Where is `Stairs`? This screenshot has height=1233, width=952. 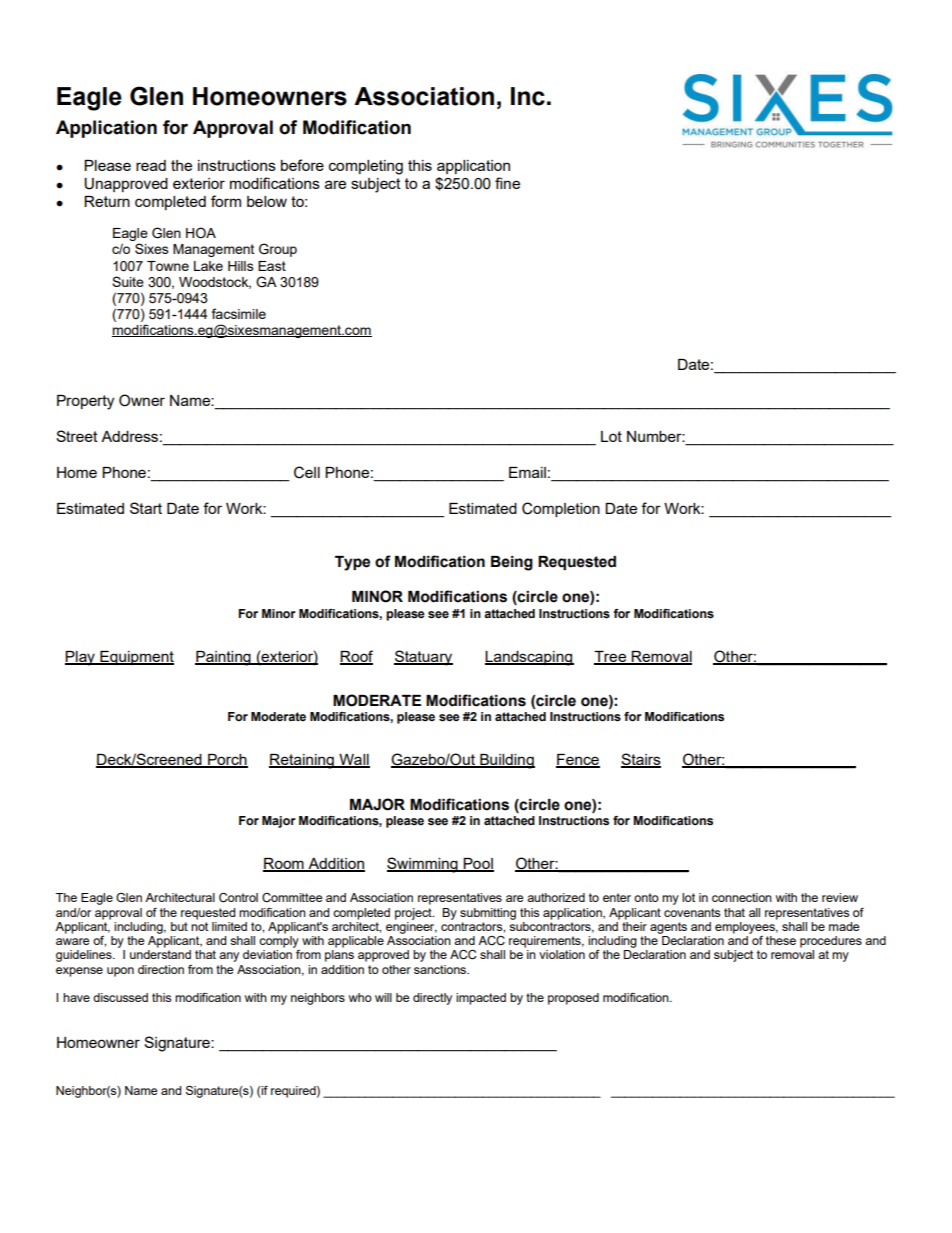
Stairs is located at coordinates (641, 760).
